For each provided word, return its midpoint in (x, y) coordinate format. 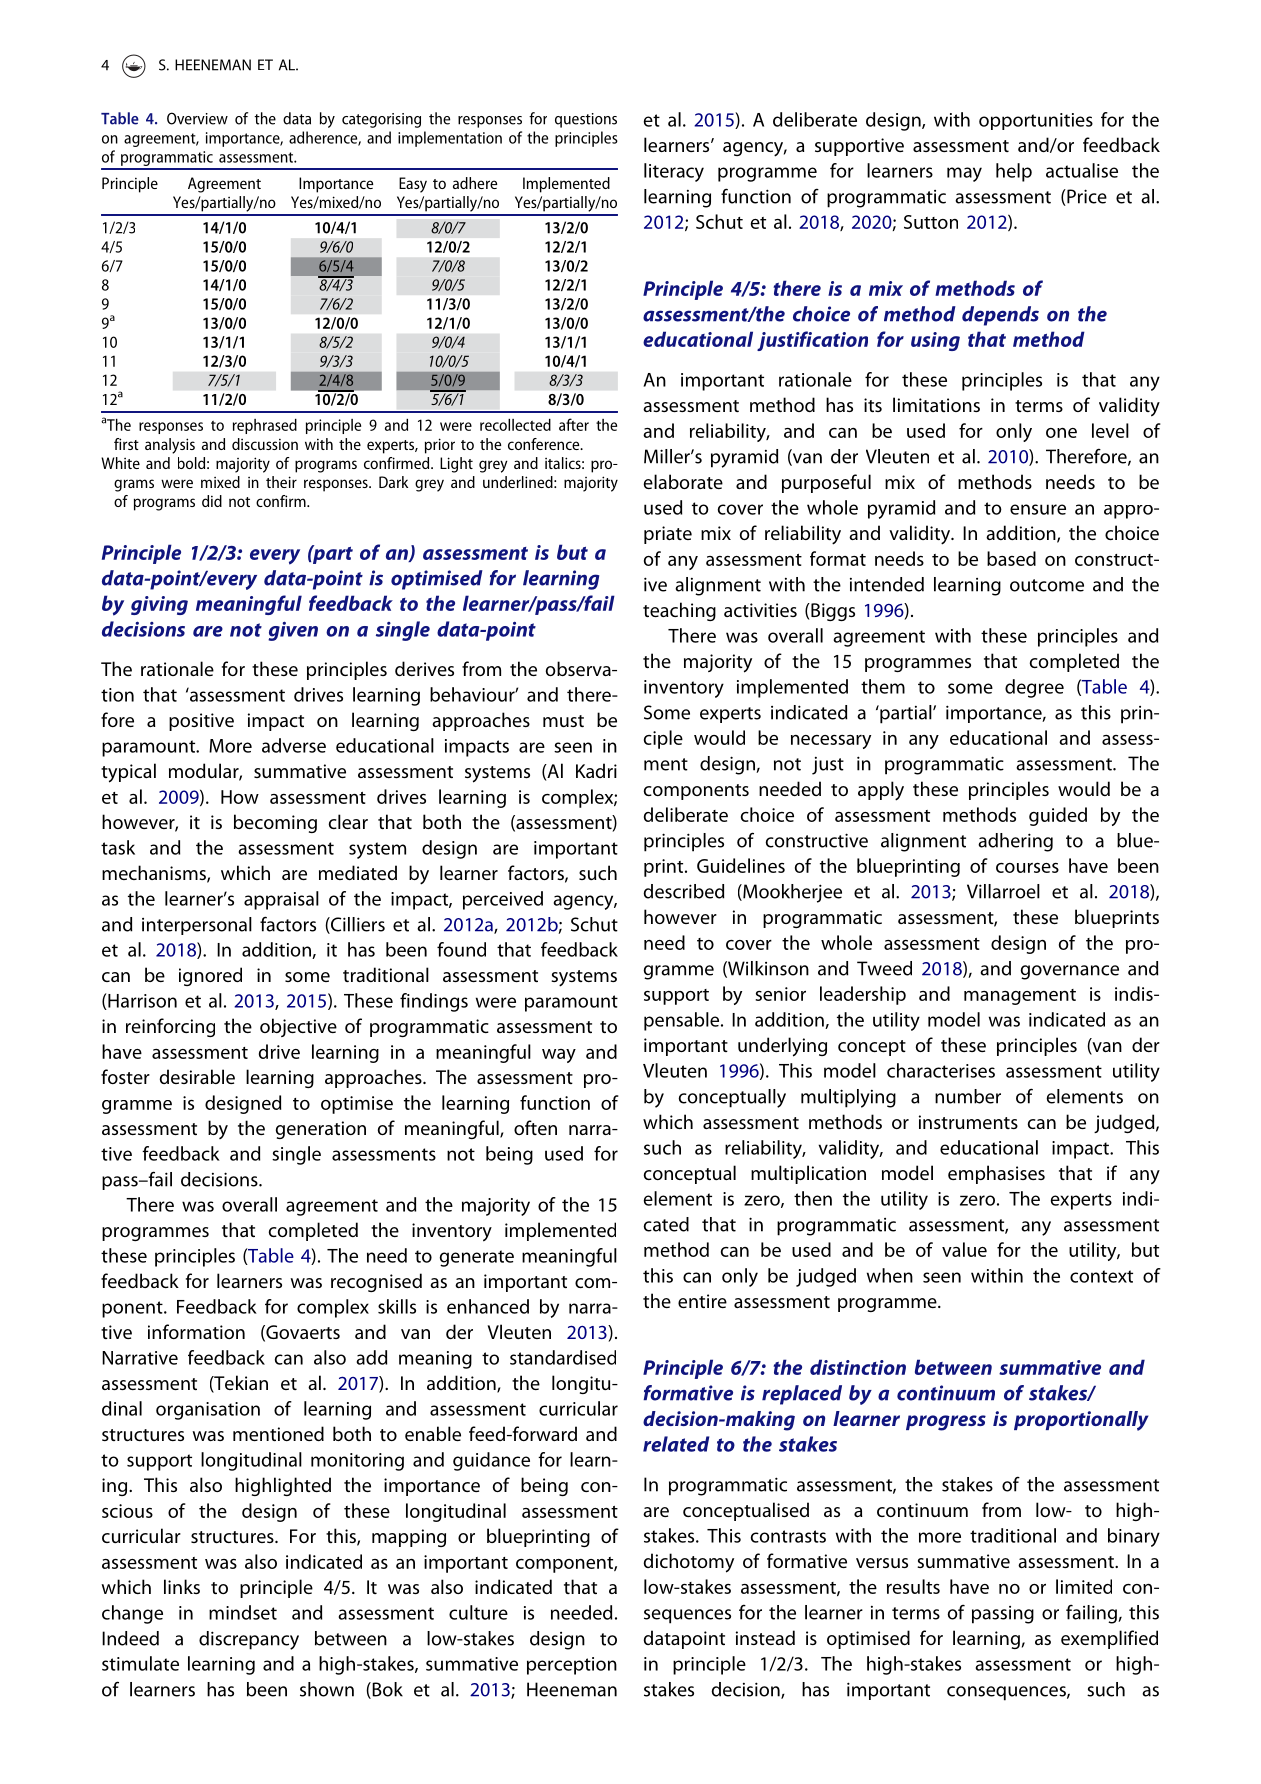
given (293, 631)
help (1014, 172)
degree (1034, 688)
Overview (197, 118)
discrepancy (249, 1640)
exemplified (1109, 1639)
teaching (679, 611)
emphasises (996, 1174)
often (535, 1127)
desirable (197, 1076)
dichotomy (689, 1563)
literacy (674, 172)
